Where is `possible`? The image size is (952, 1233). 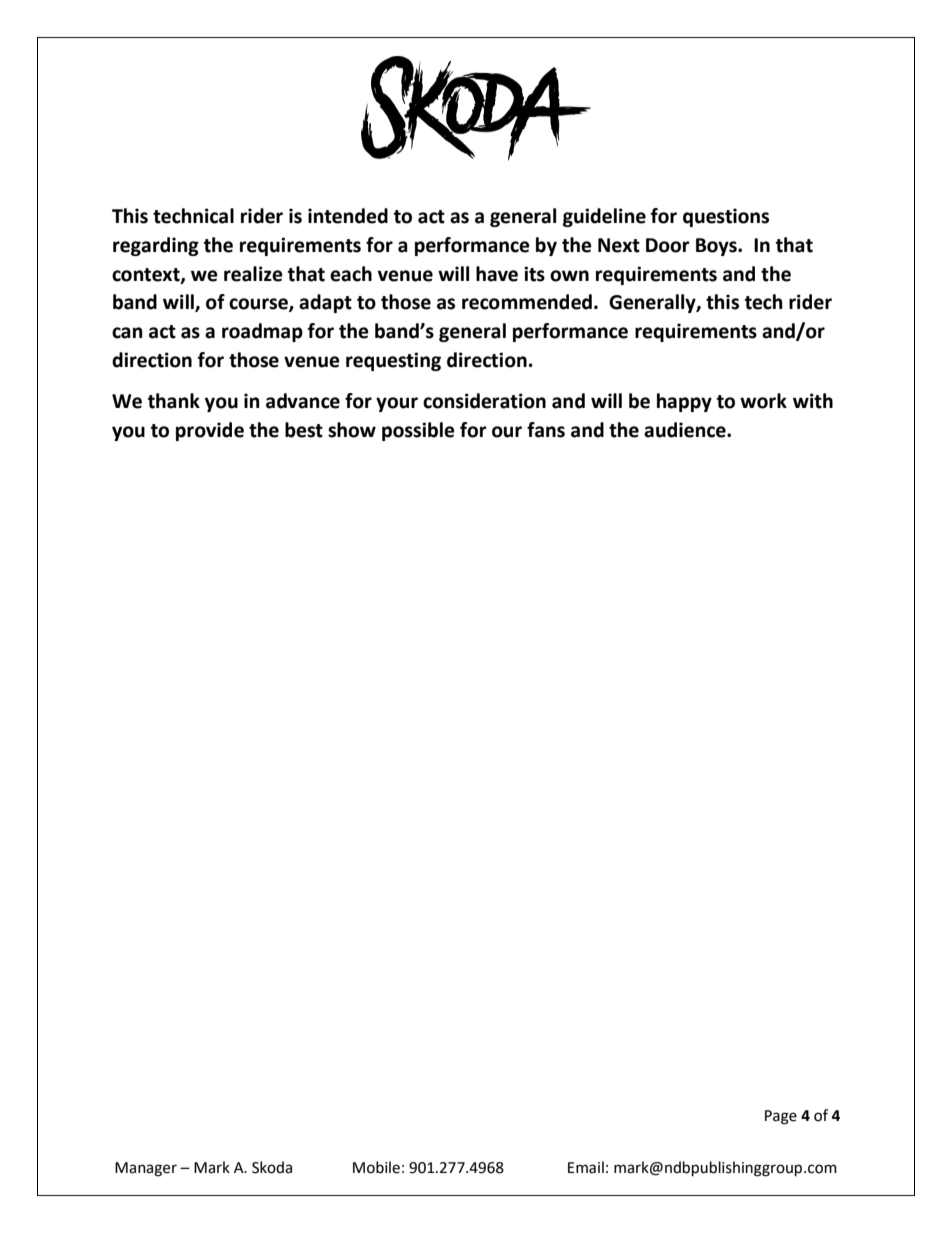
possible is located at coordinates (418, 431).
